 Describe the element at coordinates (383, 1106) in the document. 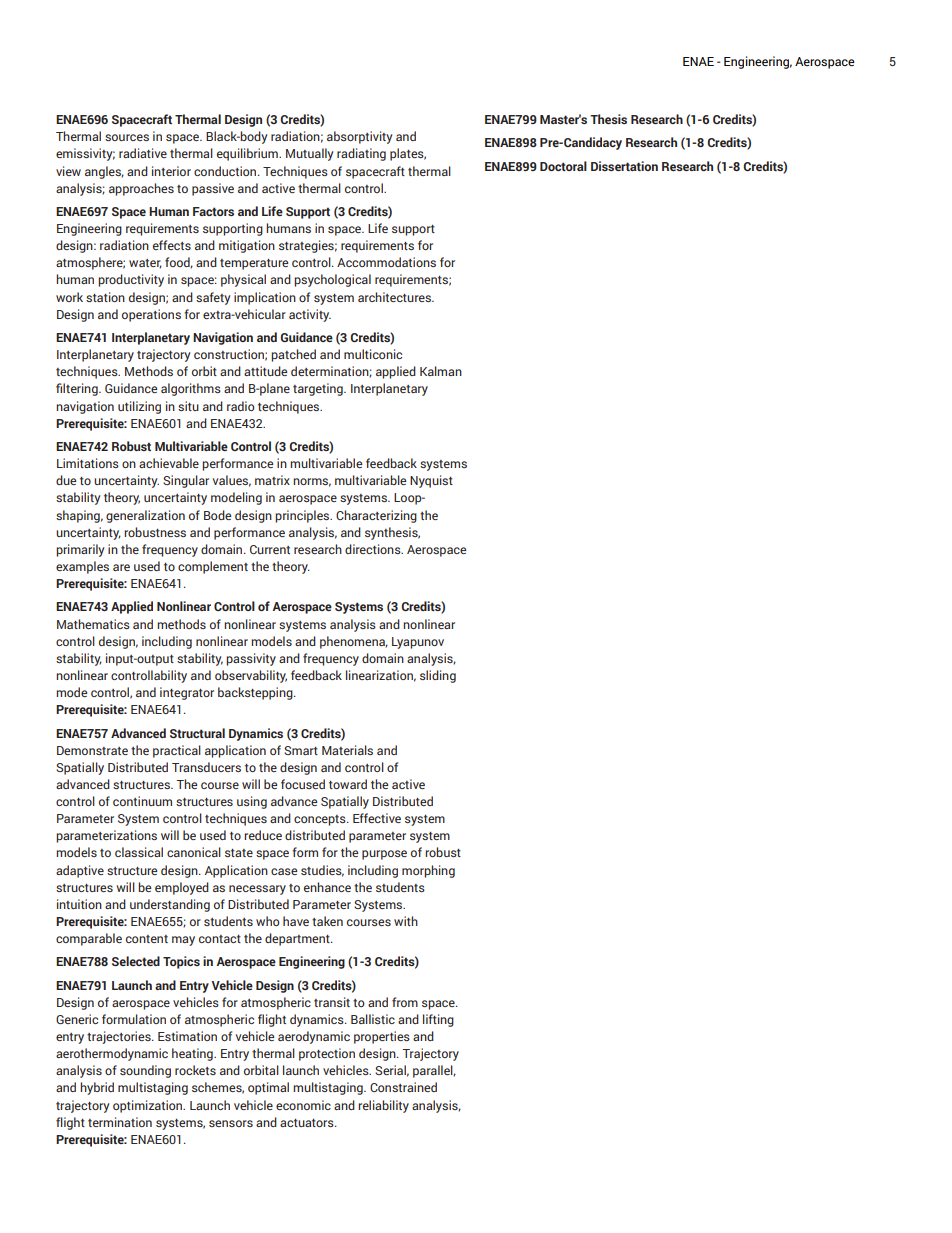

I see `reliability` at that location.
